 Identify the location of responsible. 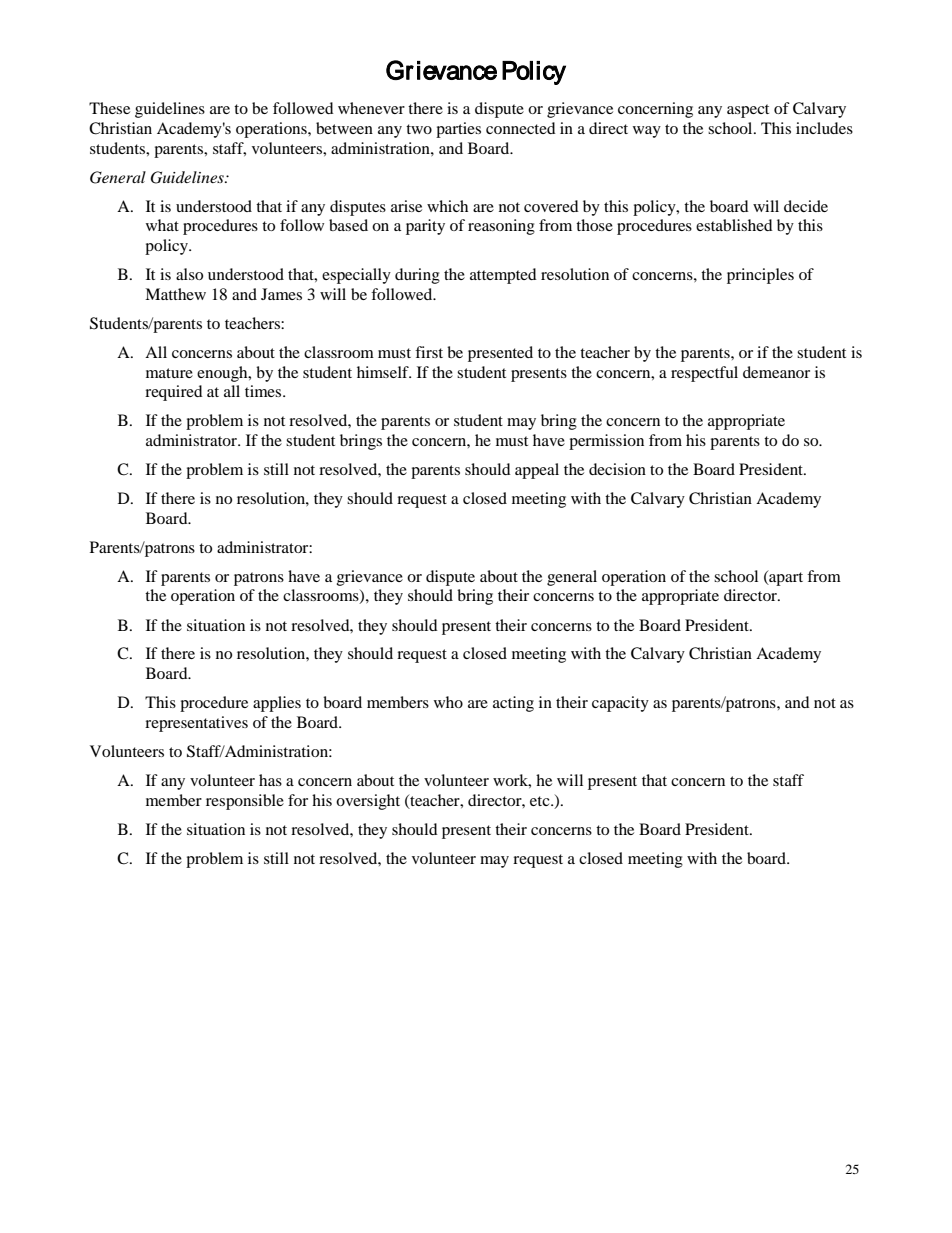
(245, 802).
